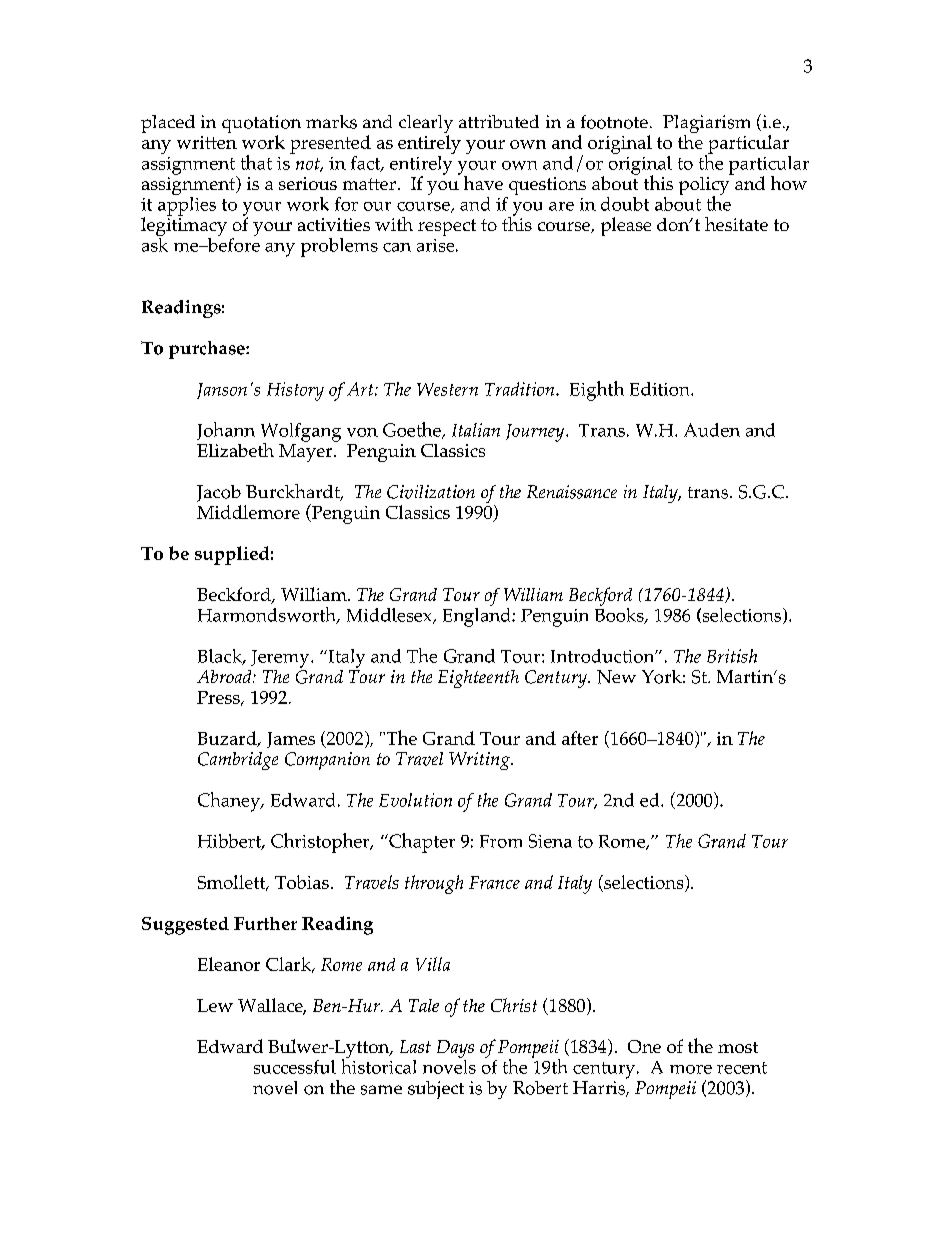  Describe the element at coordinates (661, 389) in the screenshot. I see `Edition` at that location.
